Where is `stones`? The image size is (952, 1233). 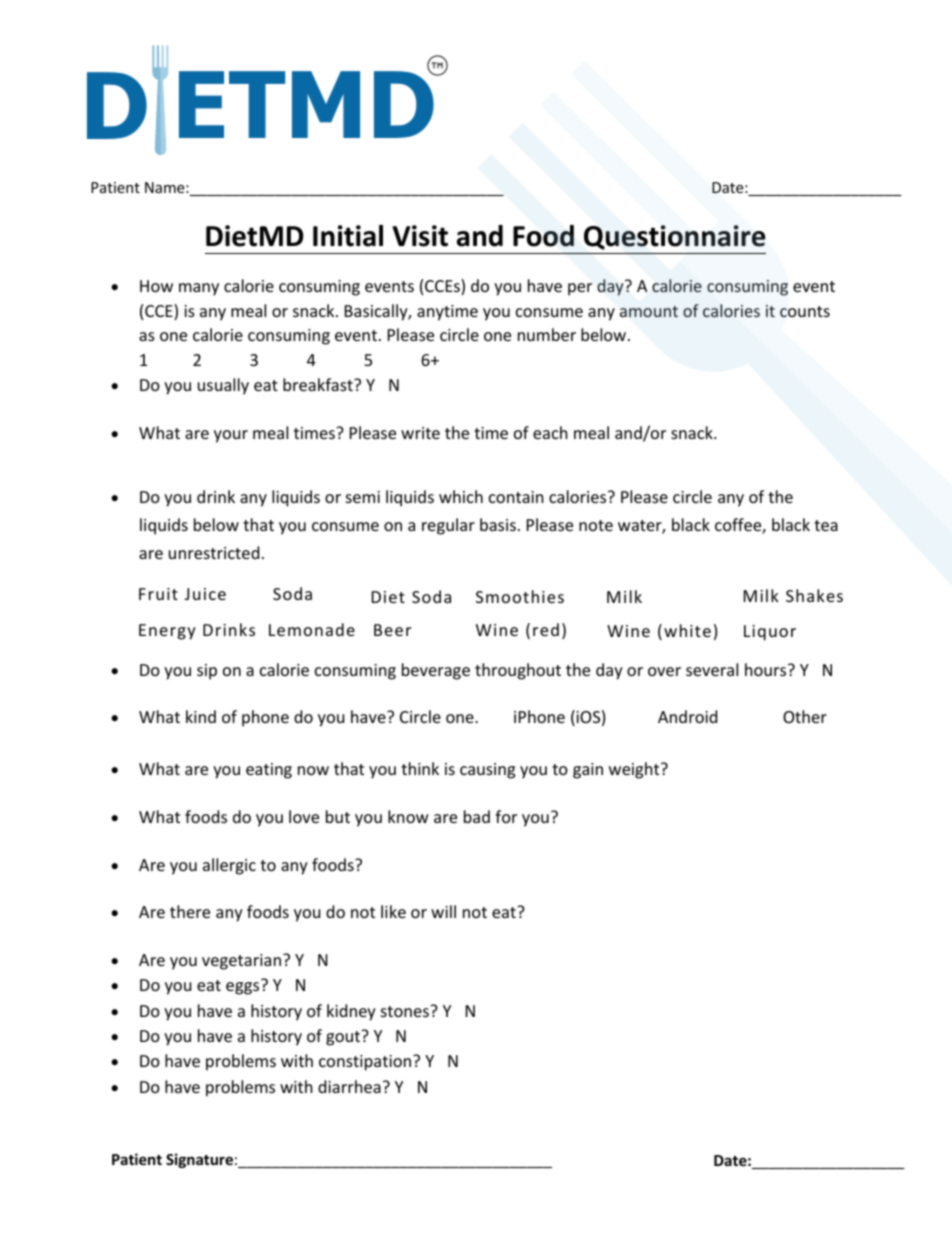
stones is located at coordinates (406, 1011).
